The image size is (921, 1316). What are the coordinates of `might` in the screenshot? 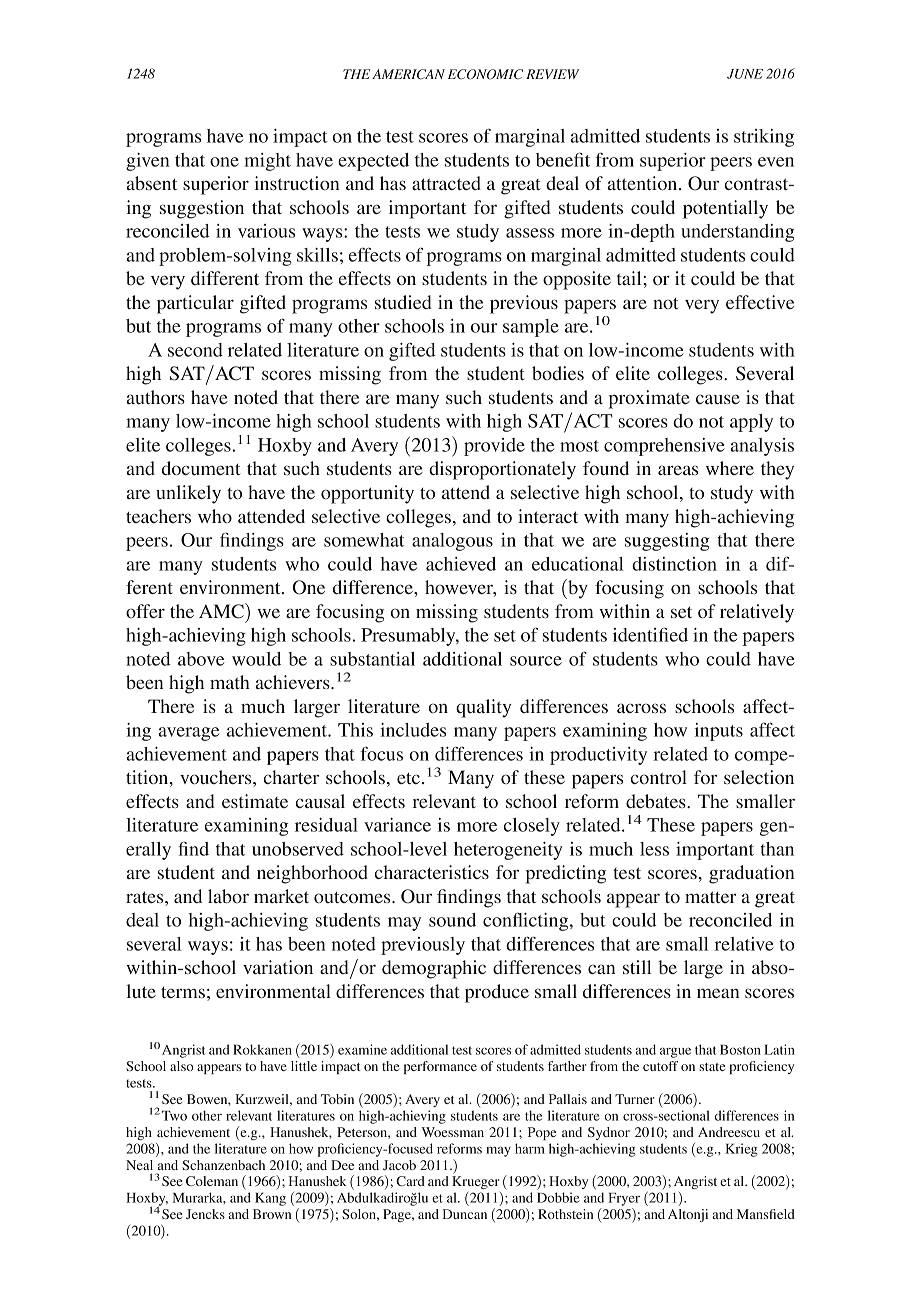 It's located at (267, 162).
